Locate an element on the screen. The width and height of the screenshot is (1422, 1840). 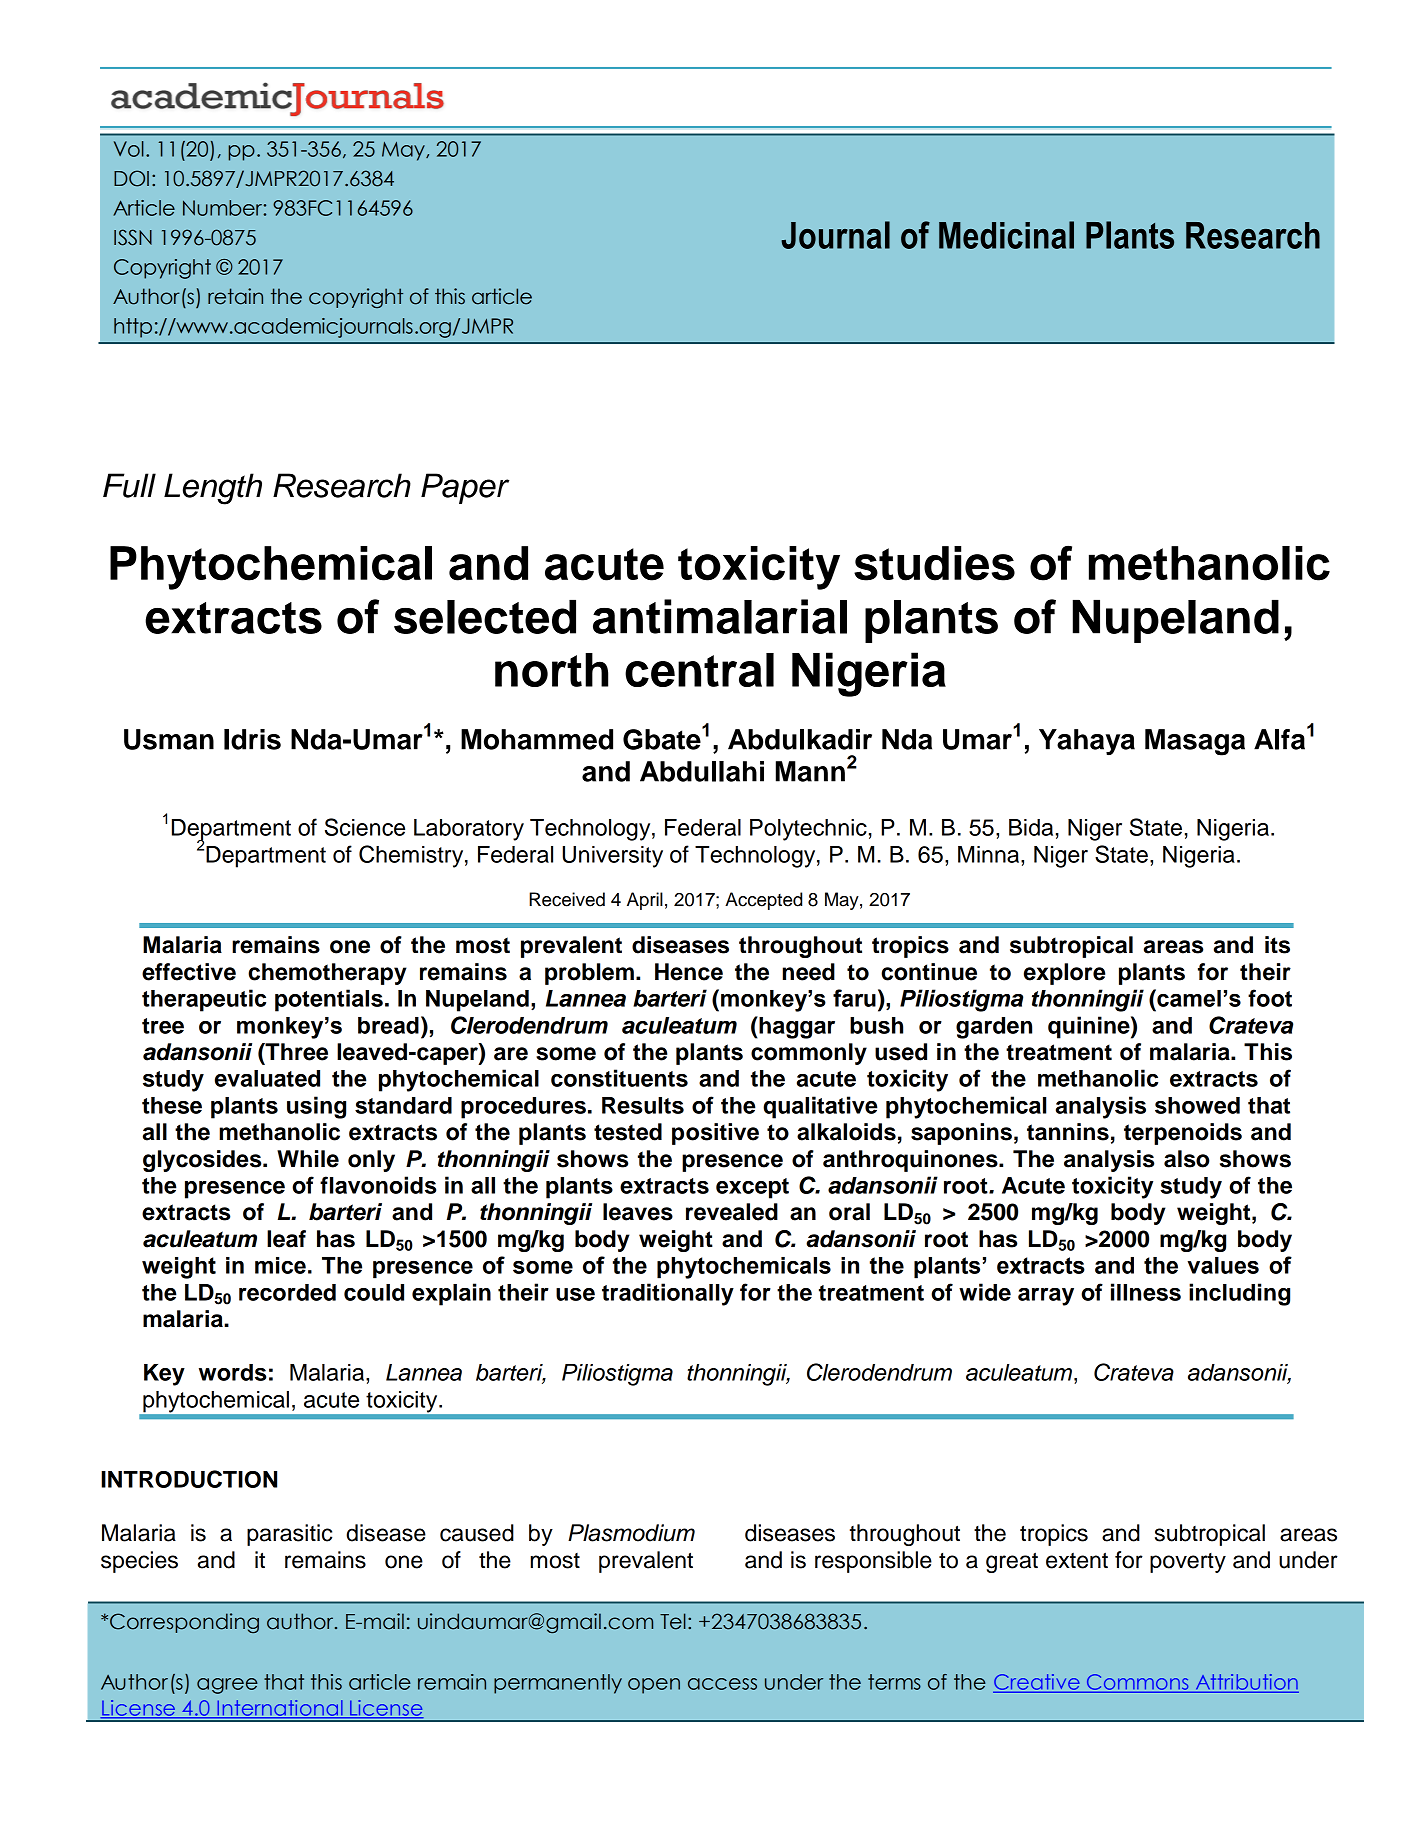
agree is located at coordinates (227, 1686).
